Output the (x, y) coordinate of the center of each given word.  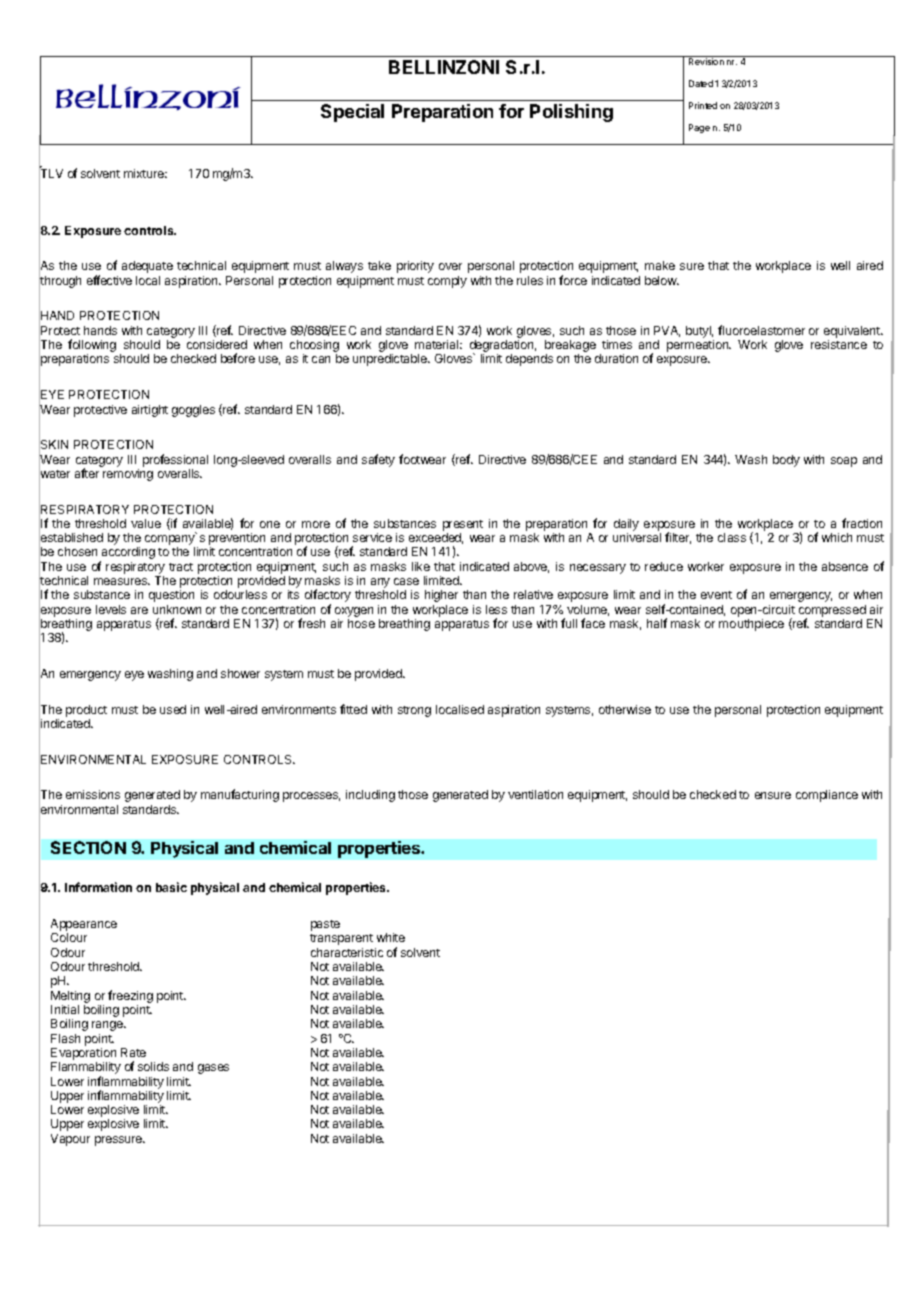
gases (213, 1069)
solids (153, 1066)
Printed (703, 105)
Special (352, 113)
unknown (177, 609)
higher (441, 596)
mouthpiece (751, 625)
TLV (51, 174)
